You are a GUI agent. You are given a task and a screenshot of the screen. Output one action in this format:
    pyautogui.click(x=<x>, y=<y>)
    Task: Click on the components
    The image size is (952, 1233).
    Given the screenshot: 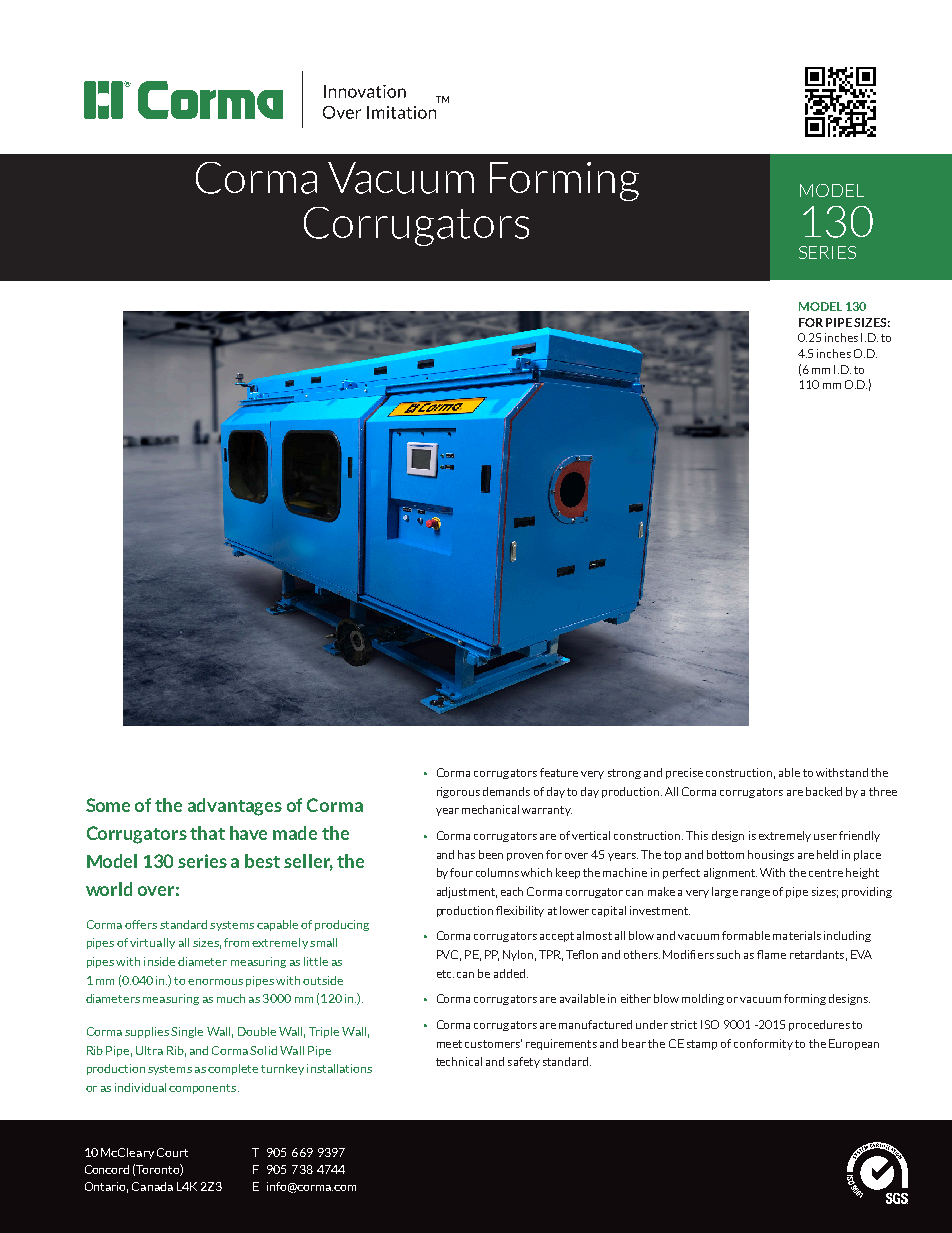 What is the action you would take?
    pyautogui.click(x=204, y=1089)
